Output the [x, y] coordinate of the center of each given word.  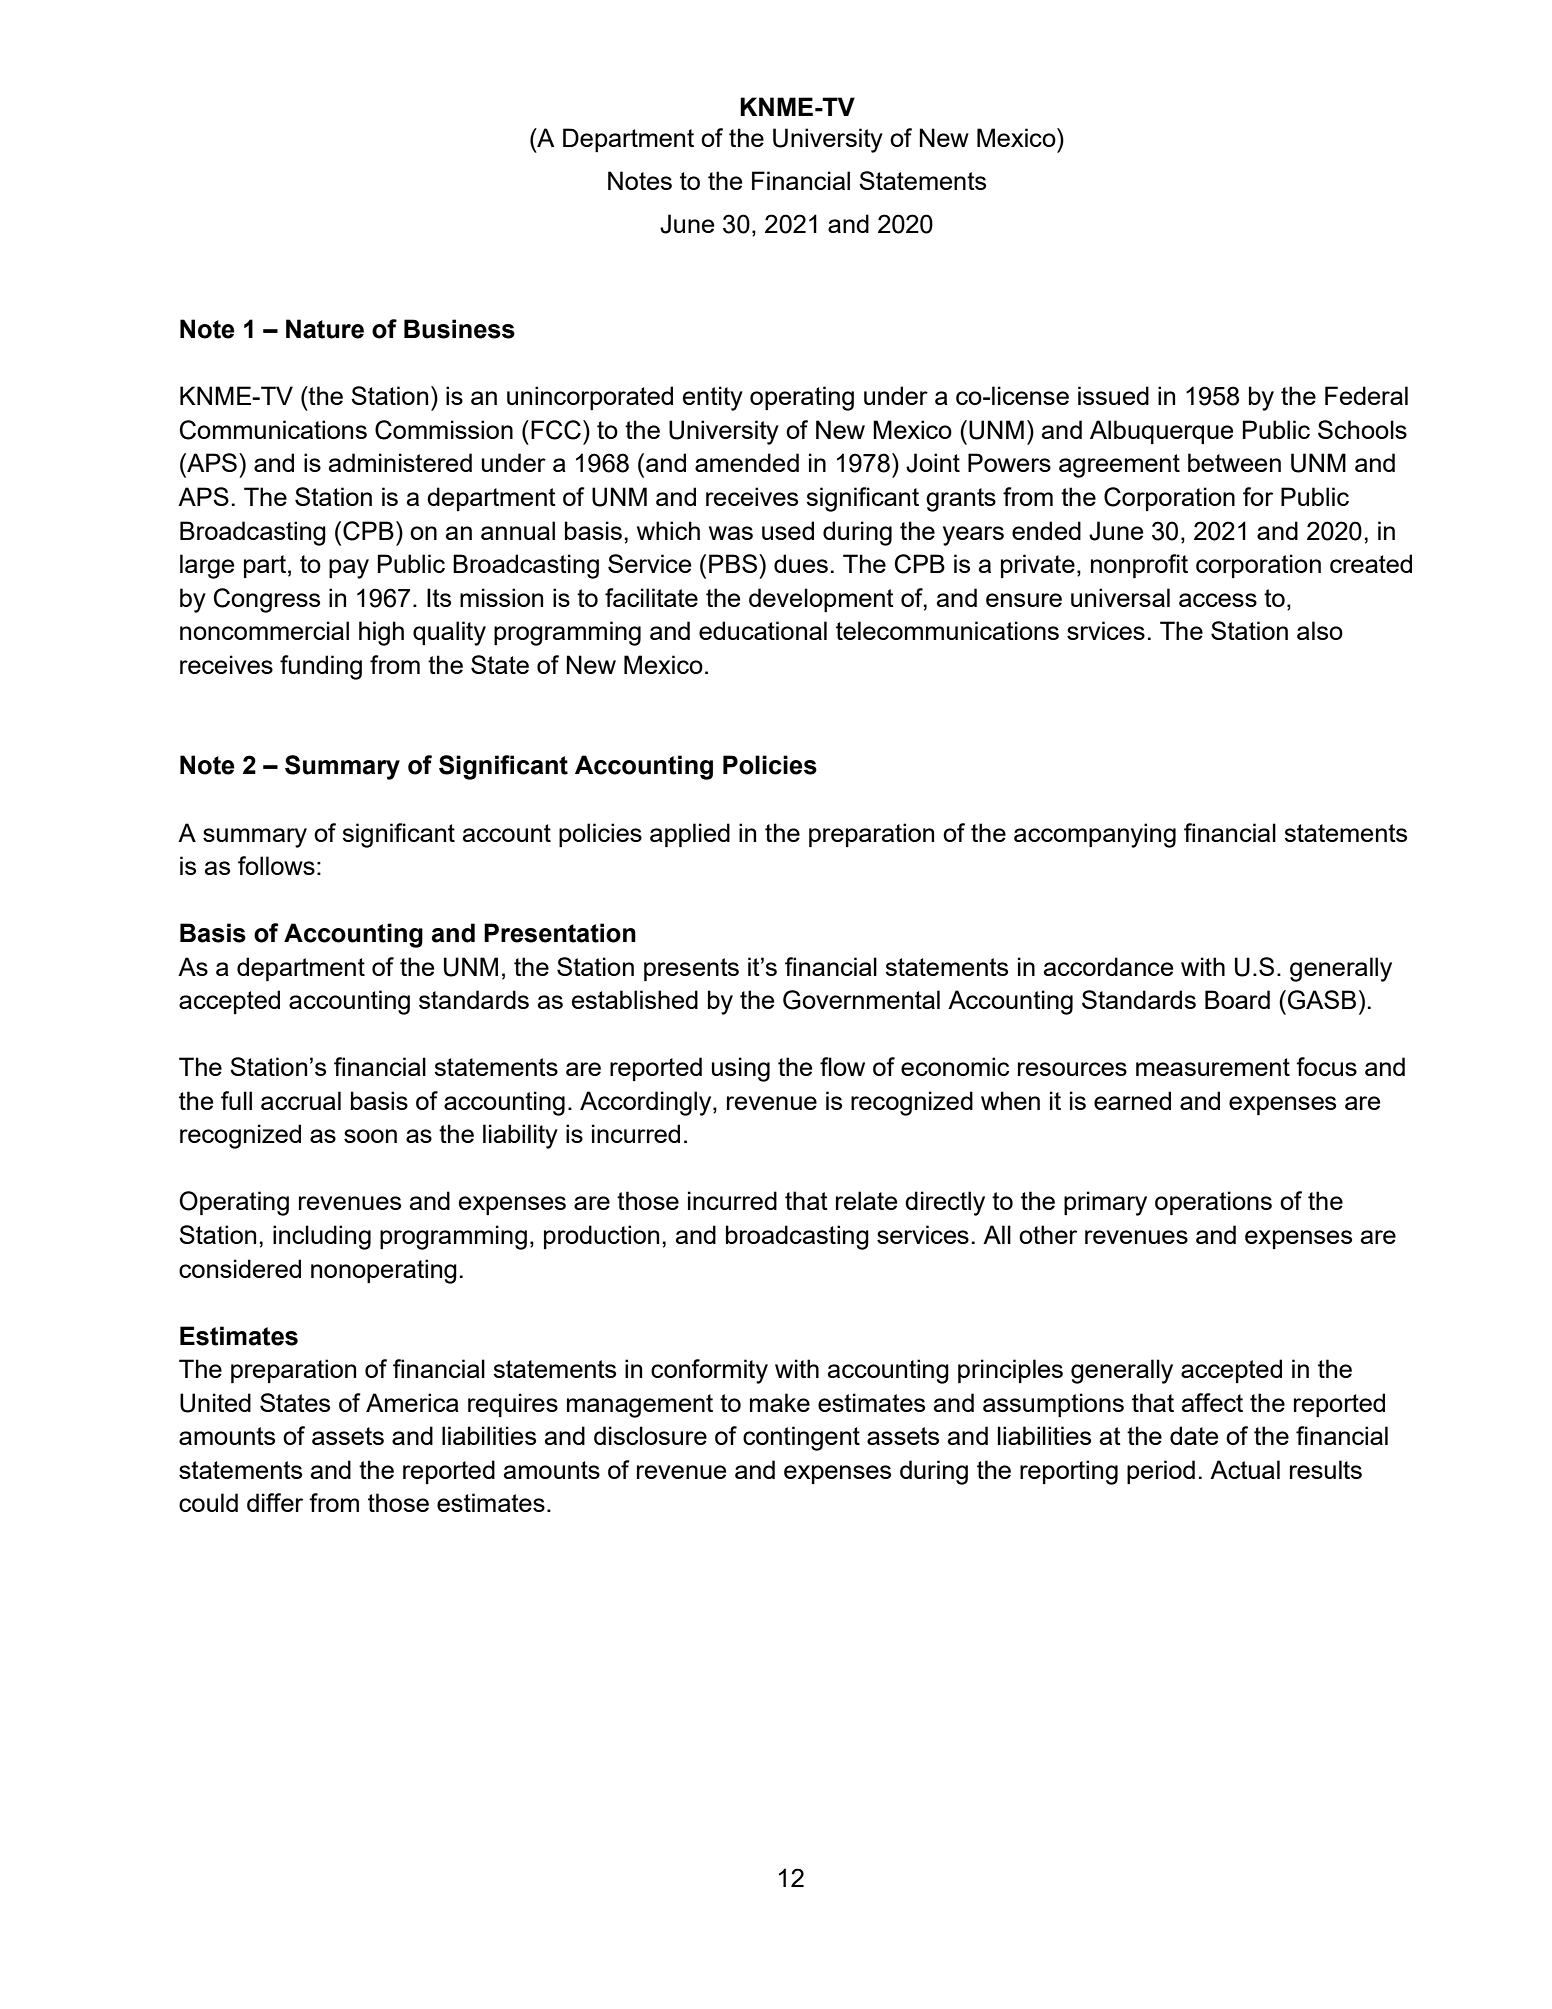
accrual [301, 1100]
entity [713, 398]
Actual [1245, 1469]
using [741, 1069]
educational [763, 630]
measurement [1213, 1067]
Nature [325, 329]
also [1320, 630]
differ [275, 1502]
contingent [801, 1438]
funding [321, 667]
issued [1113, 395]
